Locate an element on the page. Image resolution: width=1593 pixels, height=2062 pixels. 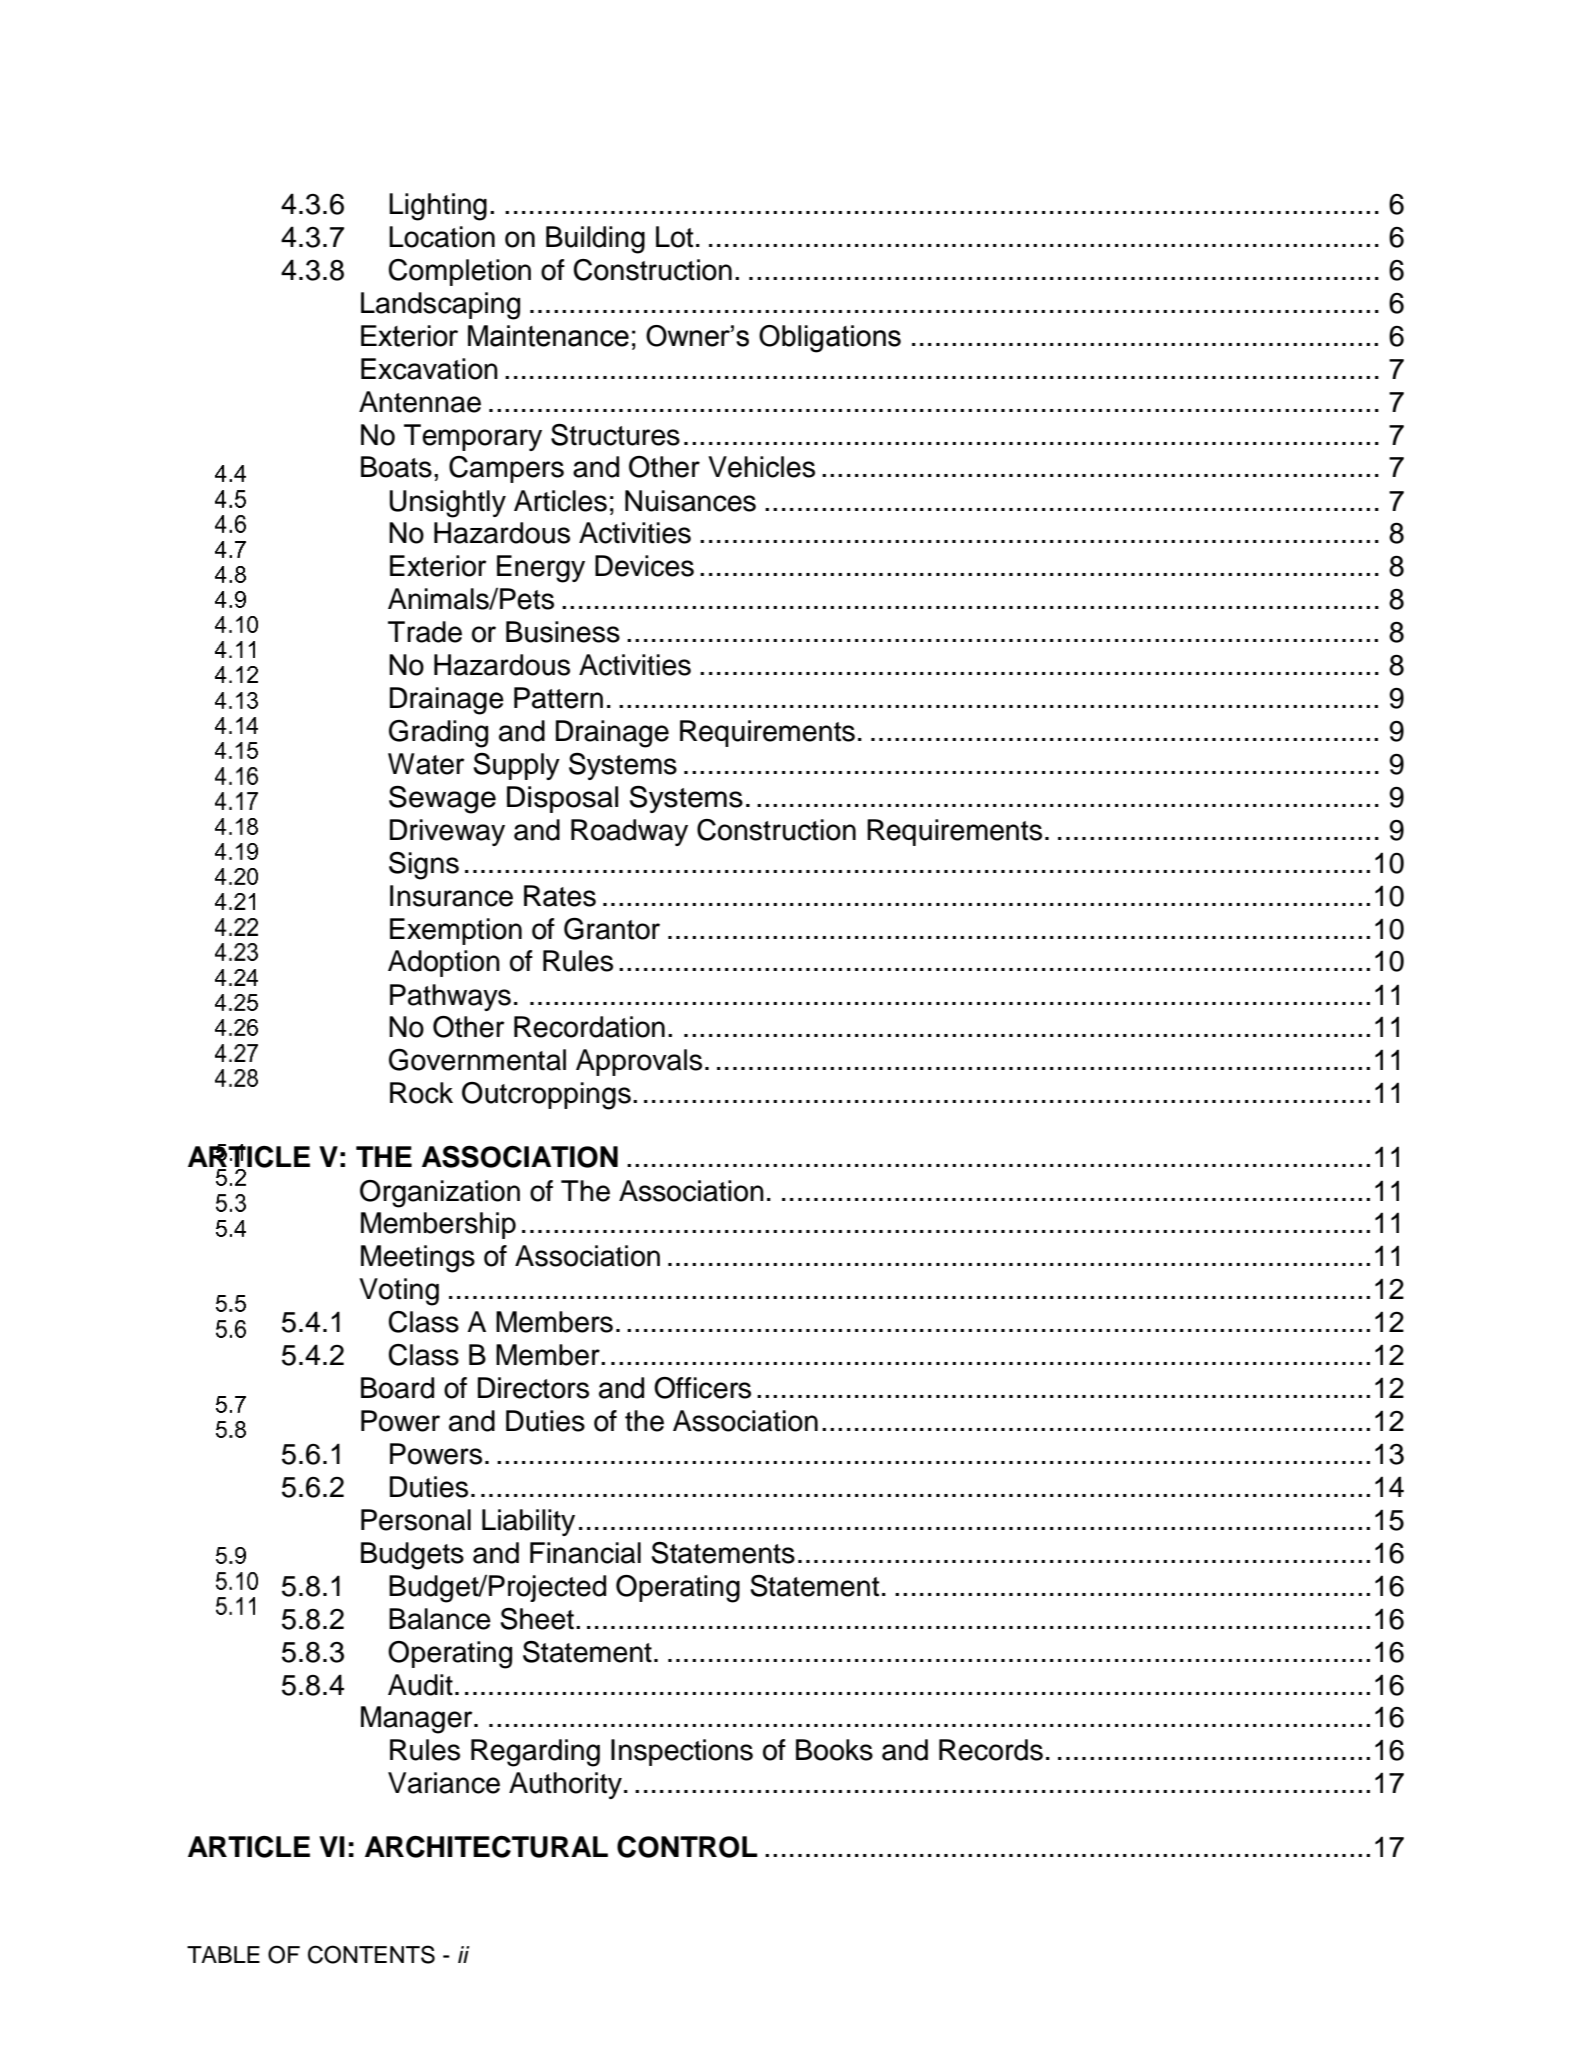
Records is located at coordinates (991, 1750).
